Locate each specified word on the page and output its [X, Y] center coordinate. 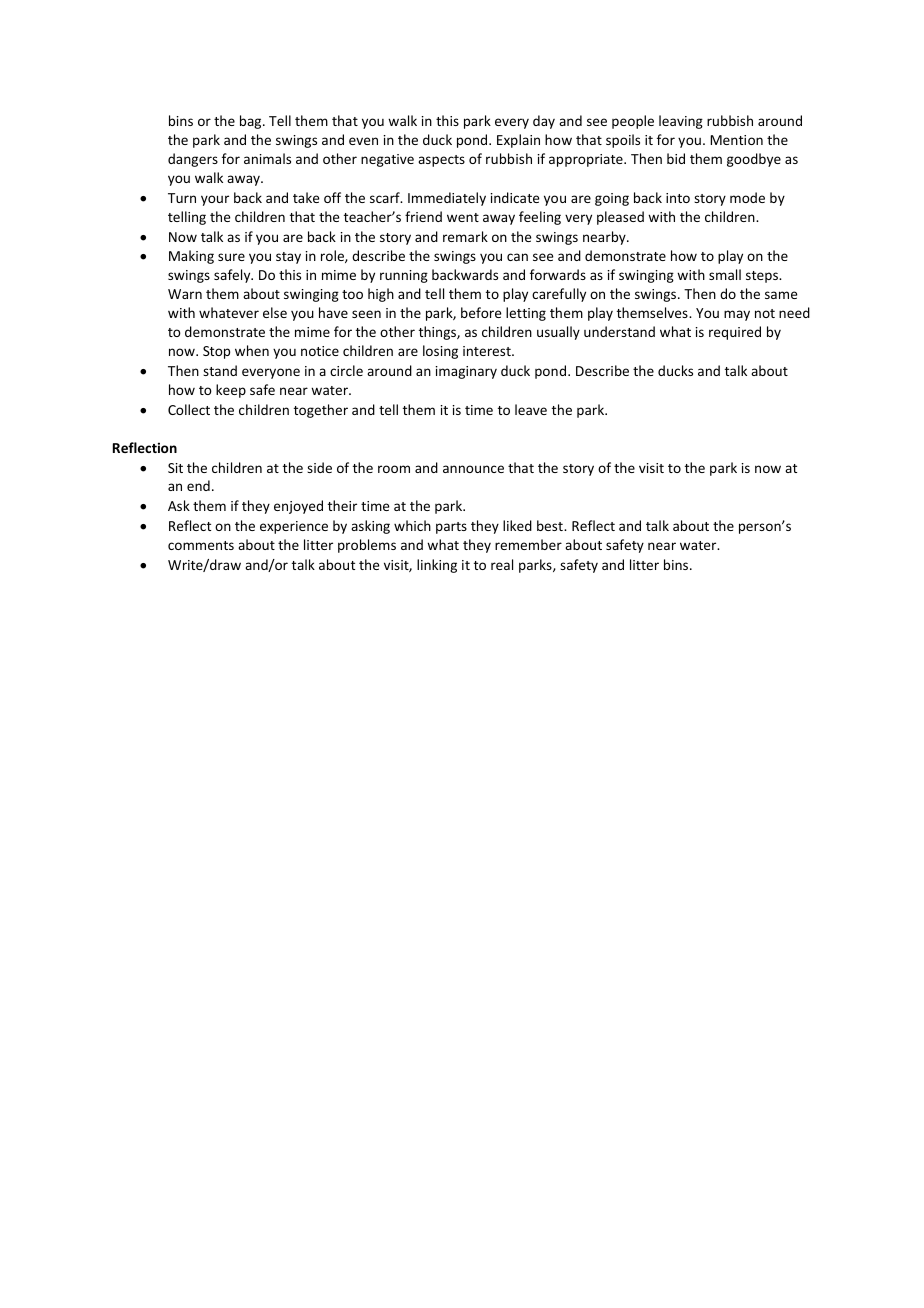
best [551, 525]
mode [747, 197]
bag [252, 122]
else [275, 312]
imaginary [466, 372]
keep [231, 391]
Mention [736, 140]
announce [473, 469]
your [215, 200]
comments [201, 545]
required [735, 333]
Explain [518, 141]
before [481, 312]
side [319, 467]
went [463, 217]
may [737, 315]
